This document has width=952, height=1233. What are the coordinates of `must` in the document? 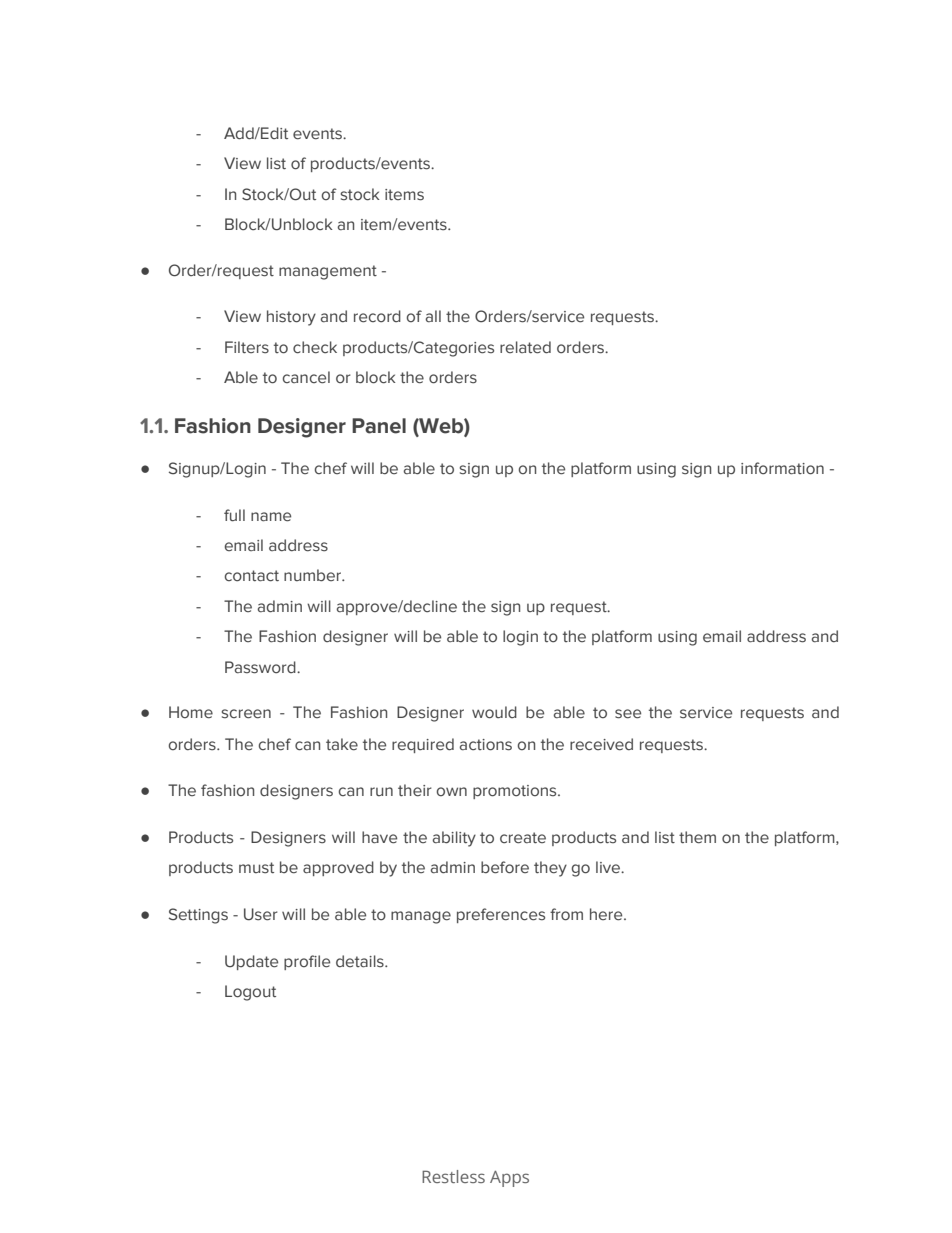 It's located at (256, 868).
